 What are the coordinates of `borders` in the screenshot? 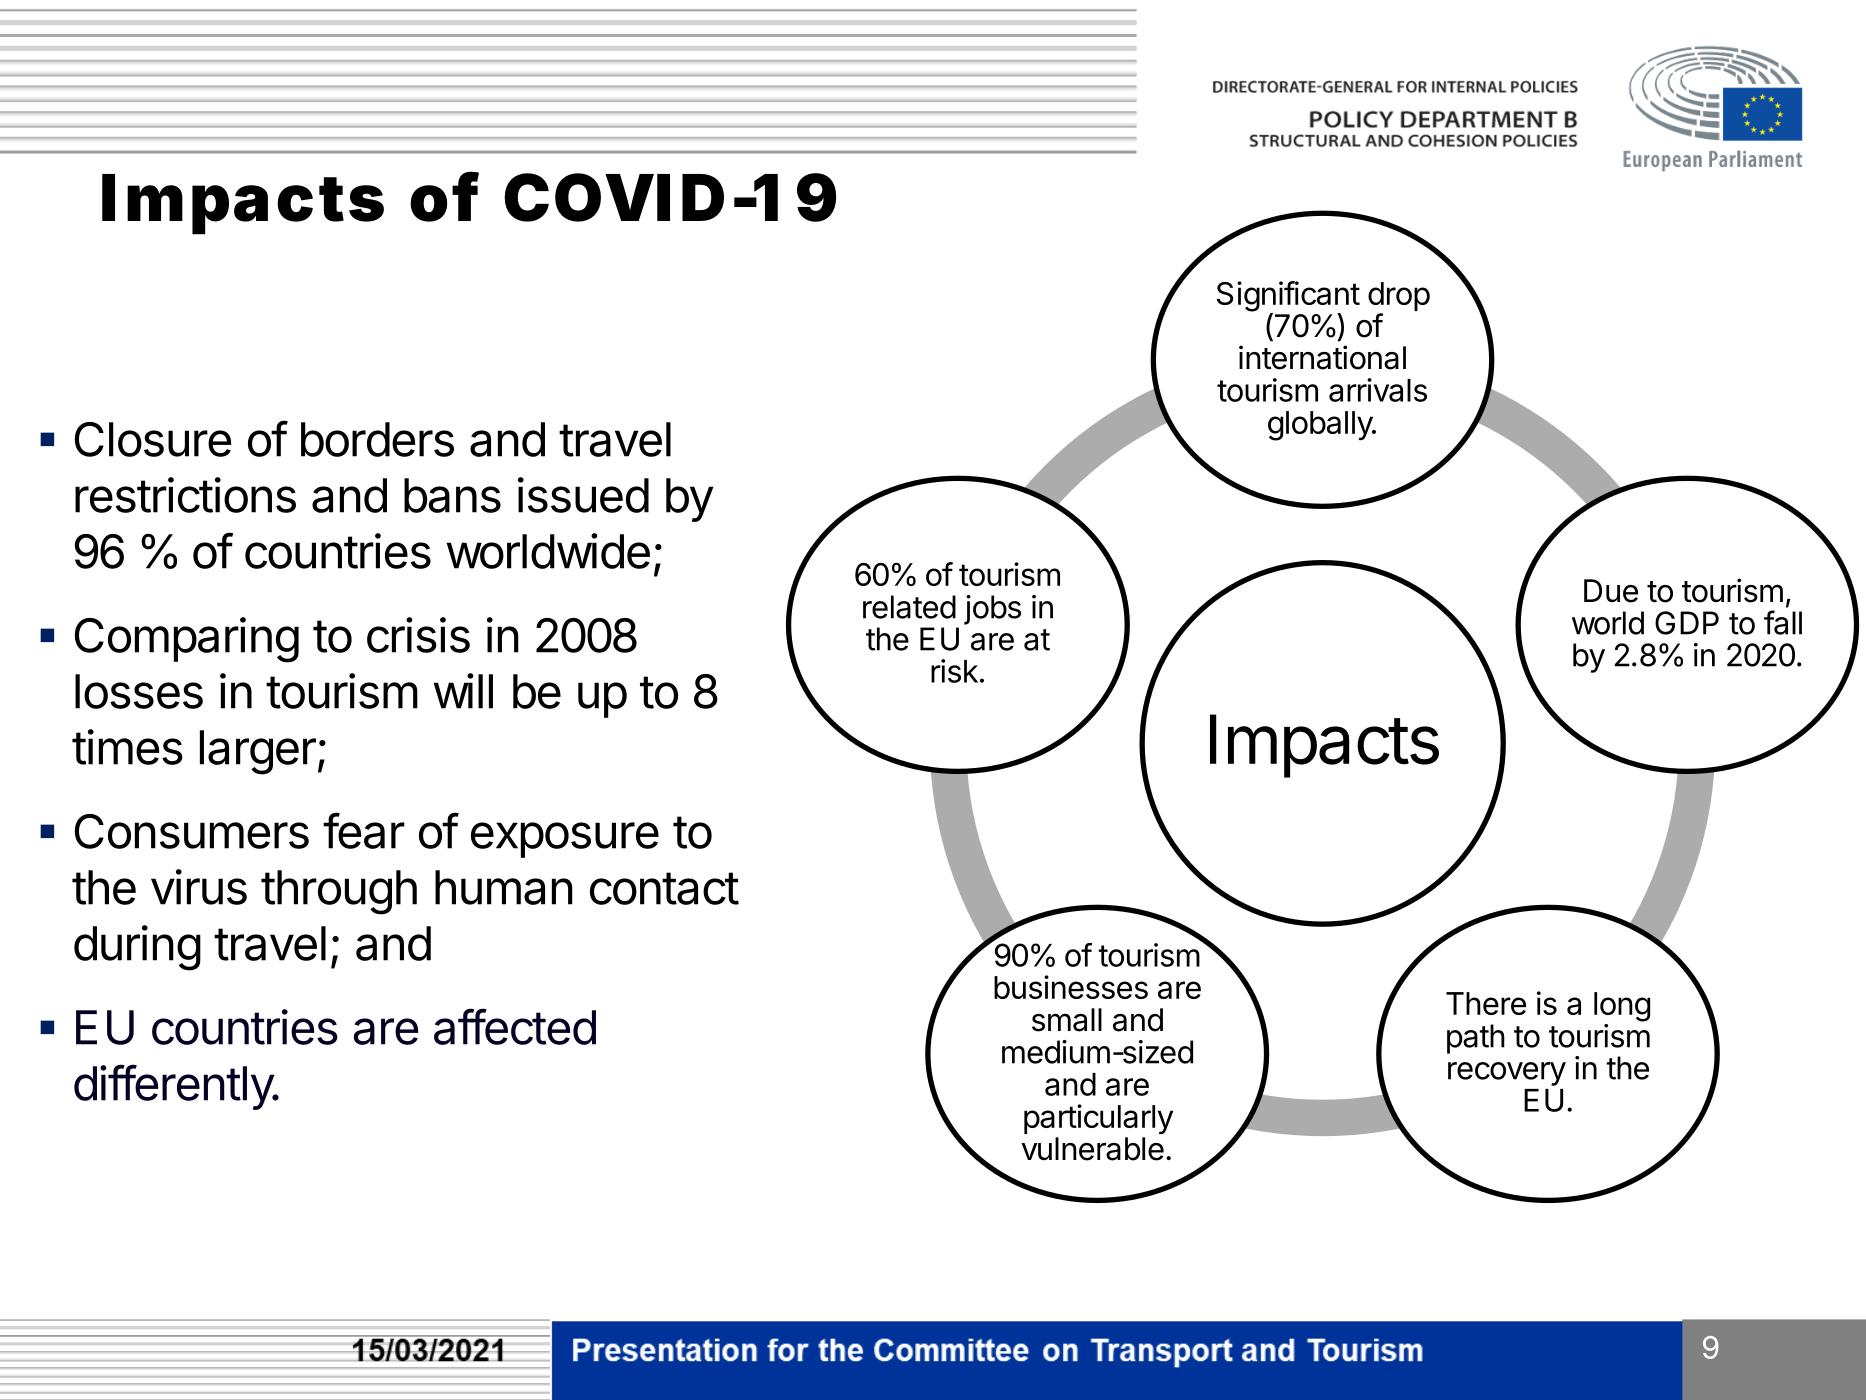 It's located at (377, 439).
